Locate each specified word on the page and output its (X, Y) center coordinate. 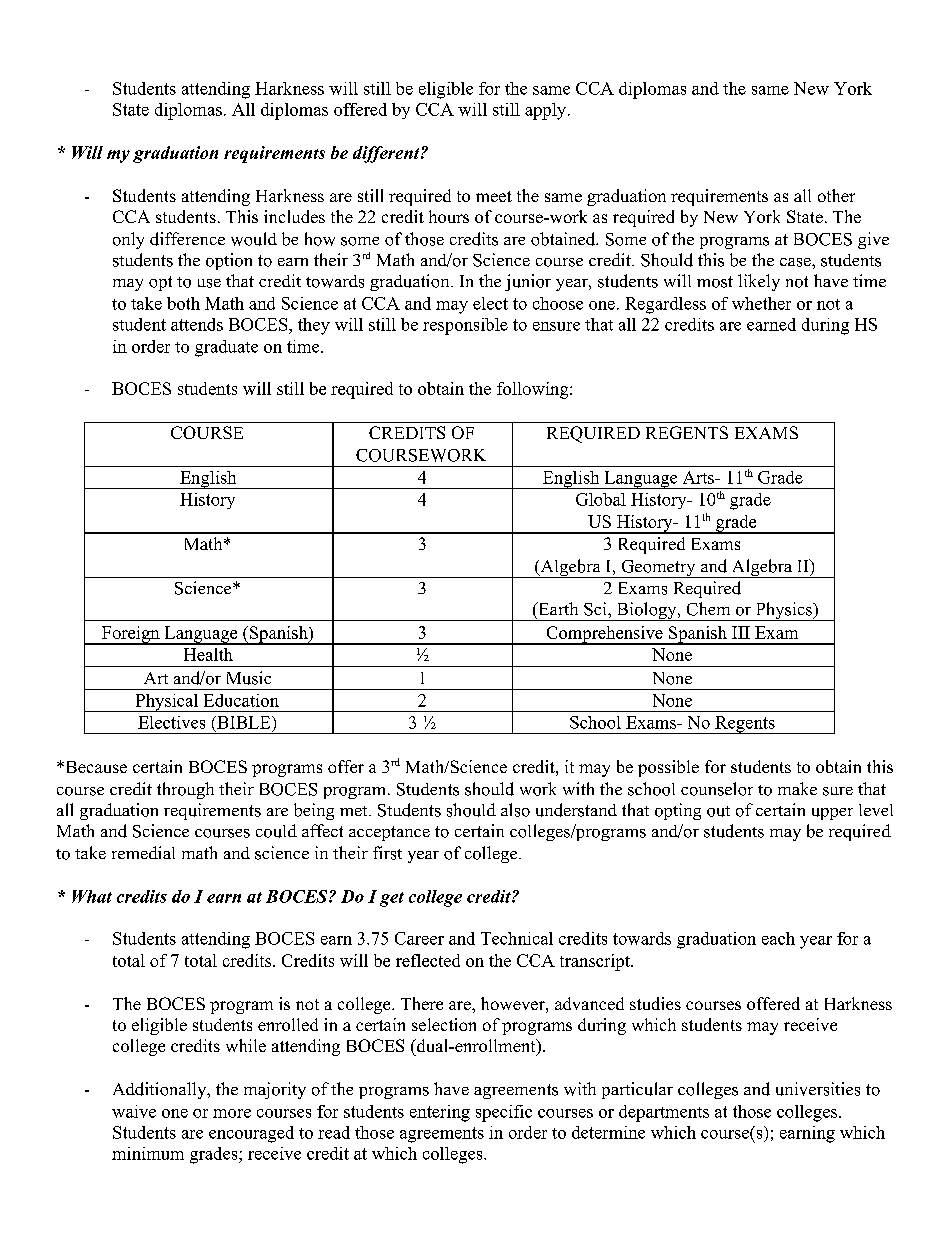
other (836, 195)
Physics (783, 611)
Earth (557, 608)
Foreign (130, 635)
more (232, 1113)
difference (187, 239)
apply (545, 111)
